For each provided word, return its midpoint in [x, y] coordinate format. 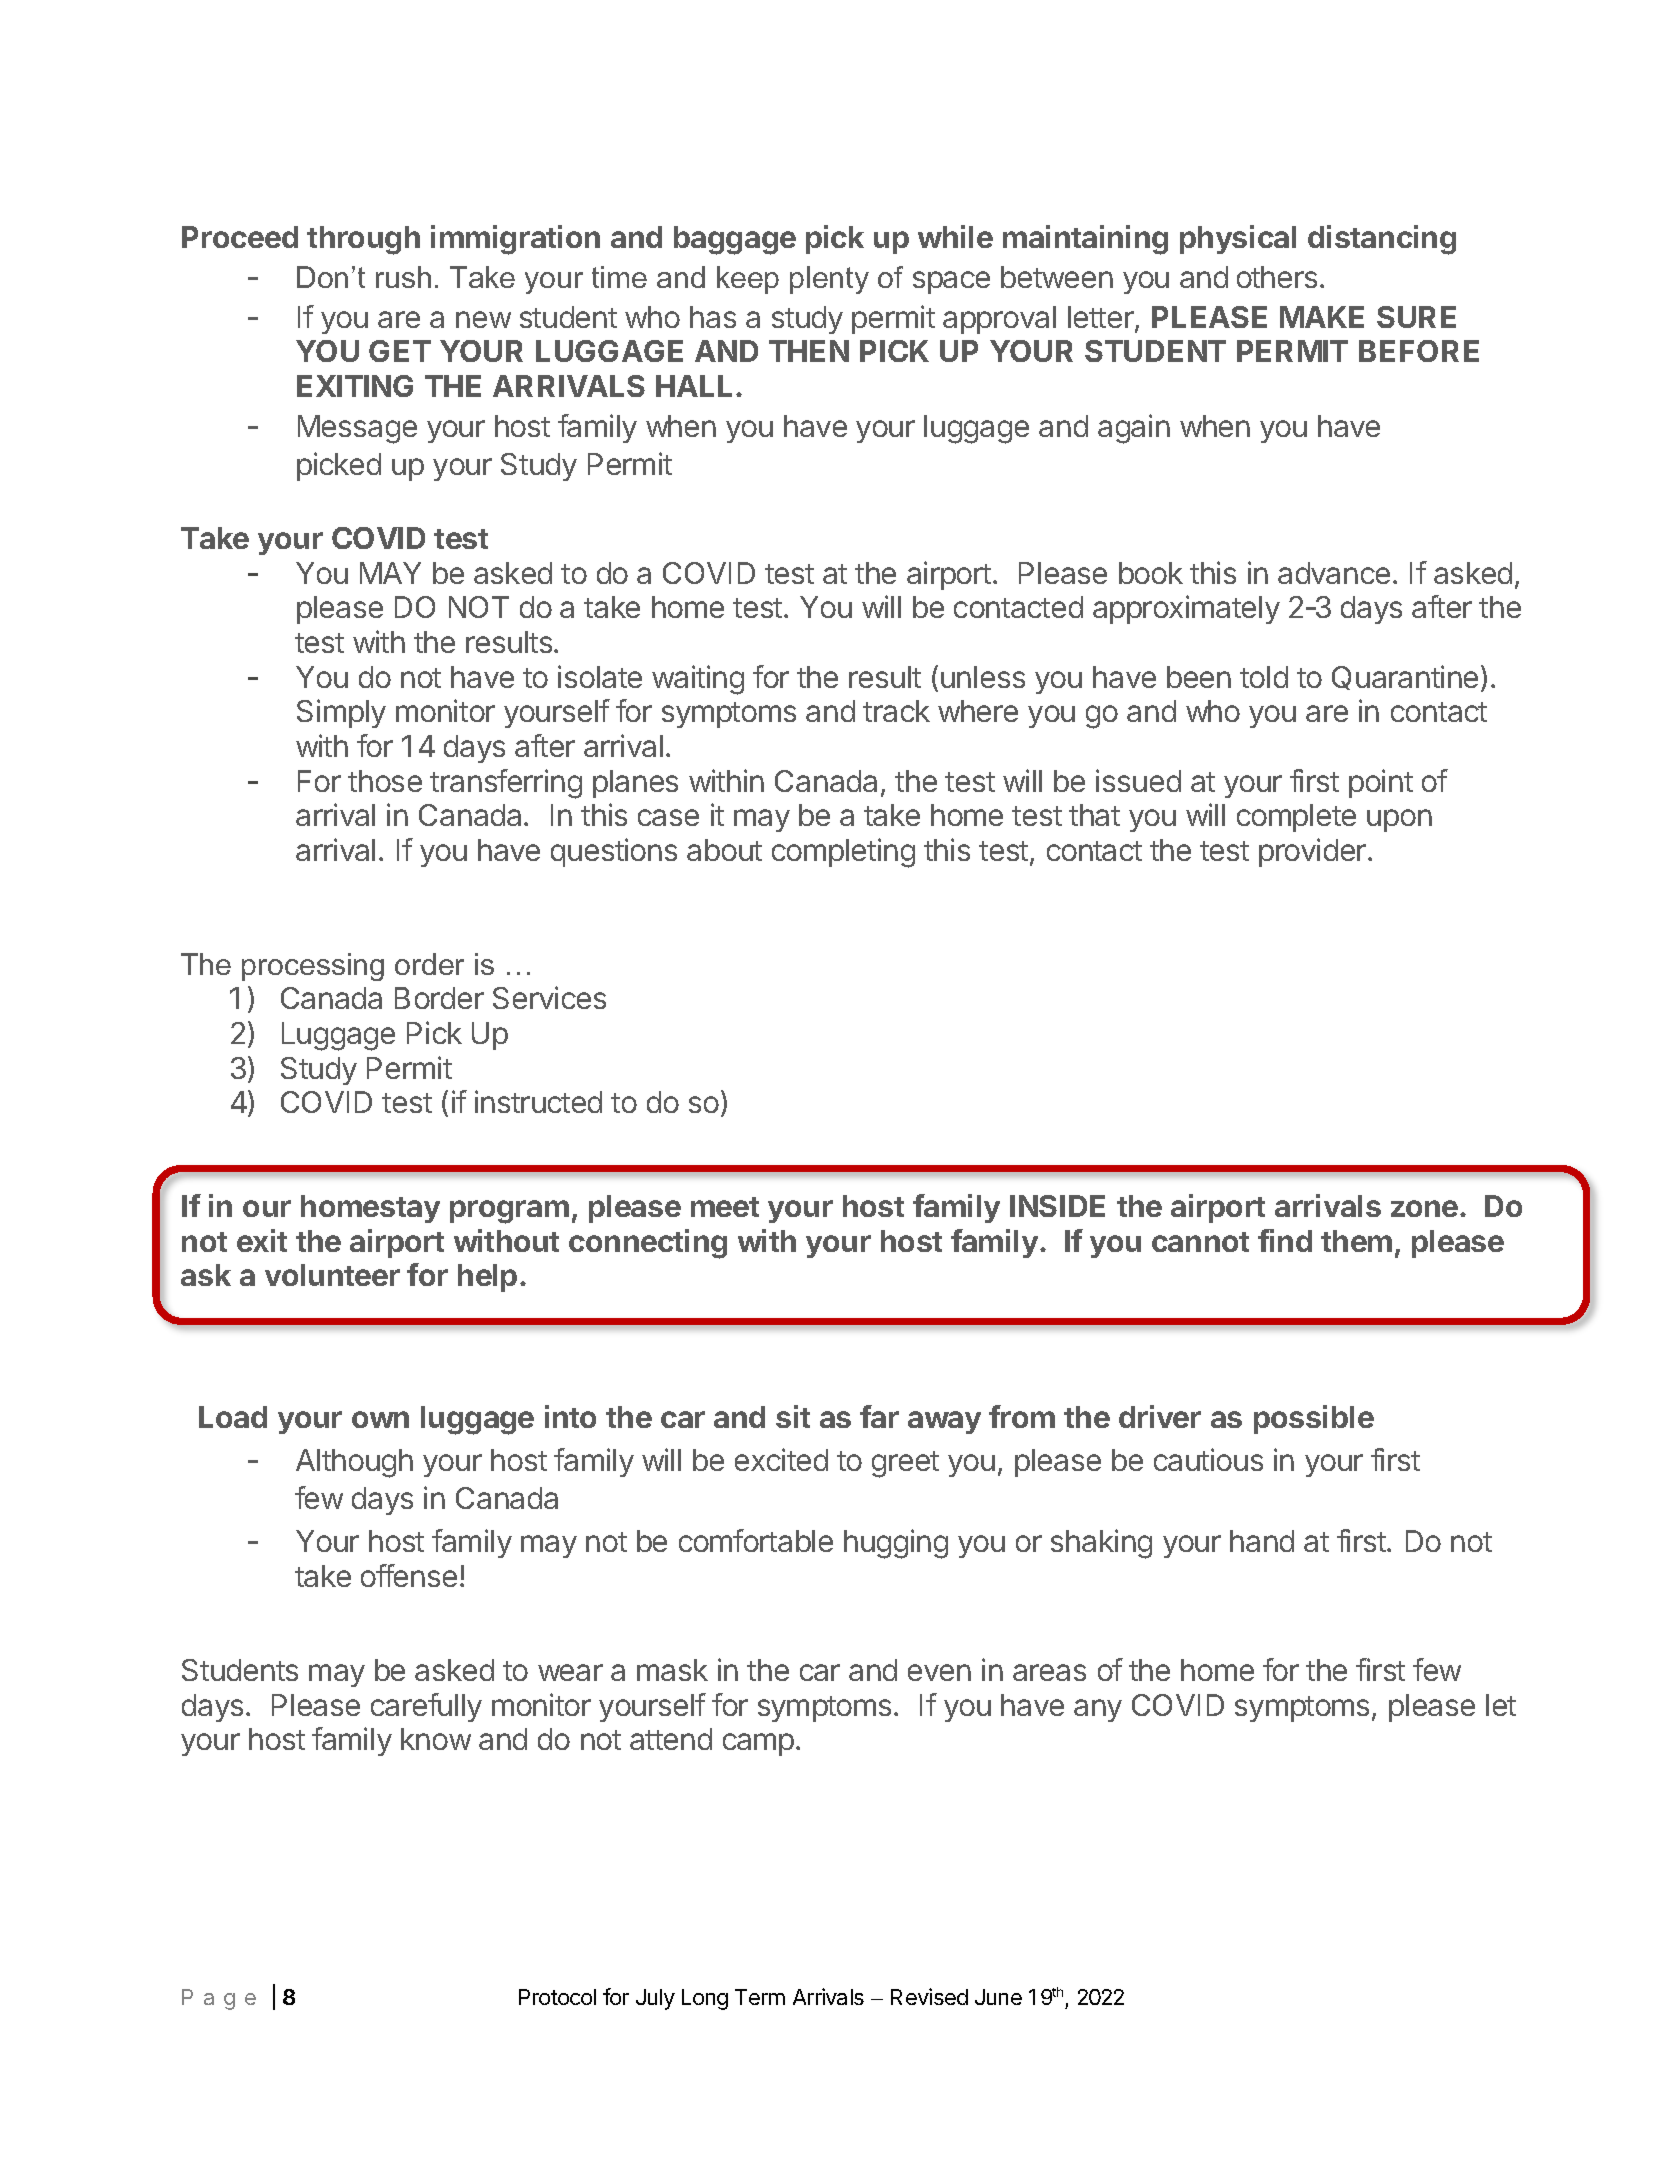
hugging [896, 1544]
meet [725, 1207]
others [1277, 277]
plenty [829, 280]
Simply [341, 713]
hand [1262, 1541]
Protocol [557, 1997]
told [1264, 677]
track [896, 711]
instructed [538, 1101]
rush [403, 277]
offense [409, 1575]
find [1285, 1240]
